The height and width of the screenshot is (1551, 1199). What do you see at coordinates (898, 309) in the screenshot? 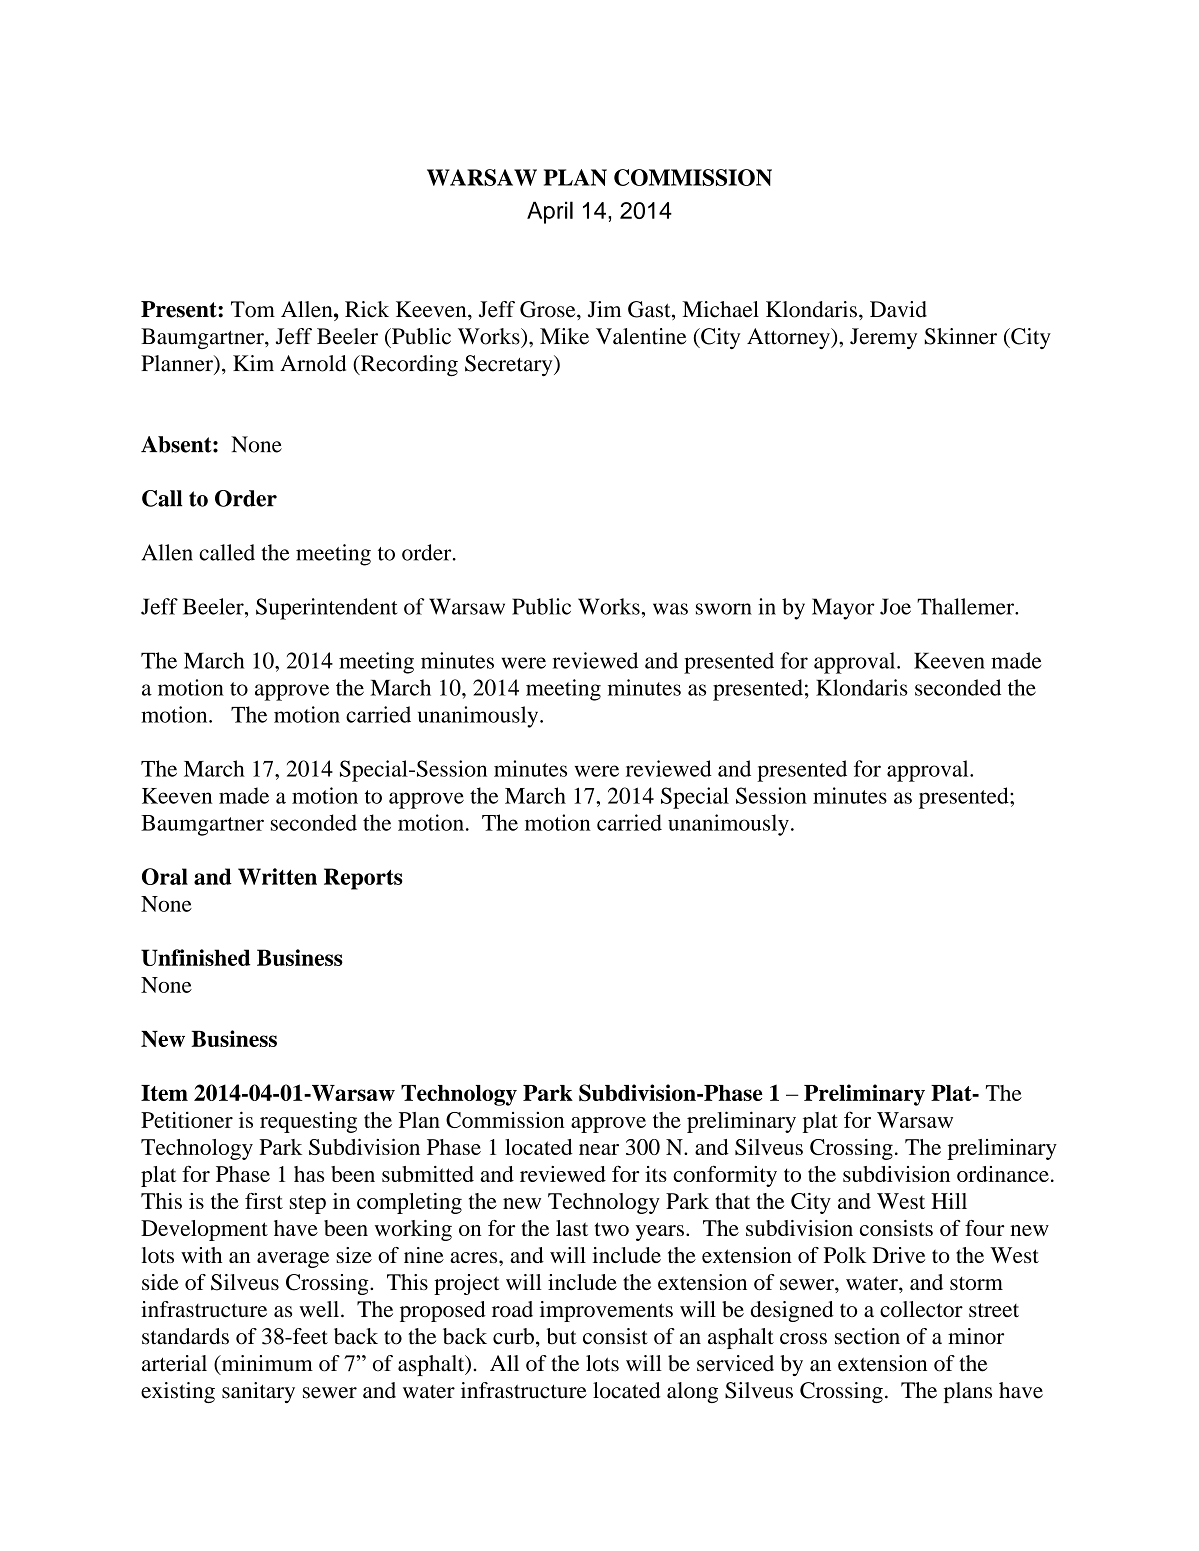
I see `David` at bounding box center [898, 309].
